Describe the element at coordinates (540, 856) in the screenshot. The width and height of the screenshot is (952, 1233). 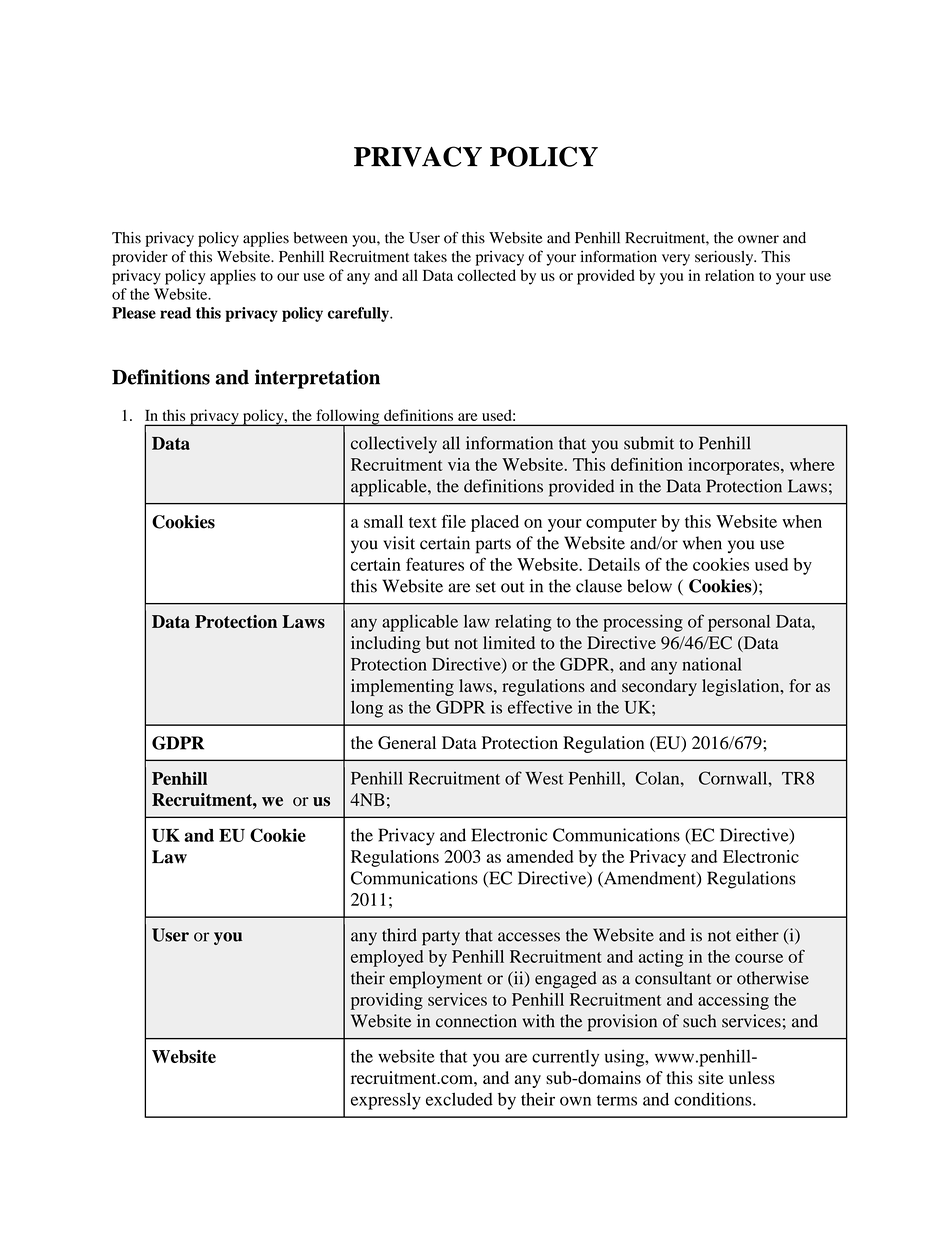
I see `amended` at that location.
